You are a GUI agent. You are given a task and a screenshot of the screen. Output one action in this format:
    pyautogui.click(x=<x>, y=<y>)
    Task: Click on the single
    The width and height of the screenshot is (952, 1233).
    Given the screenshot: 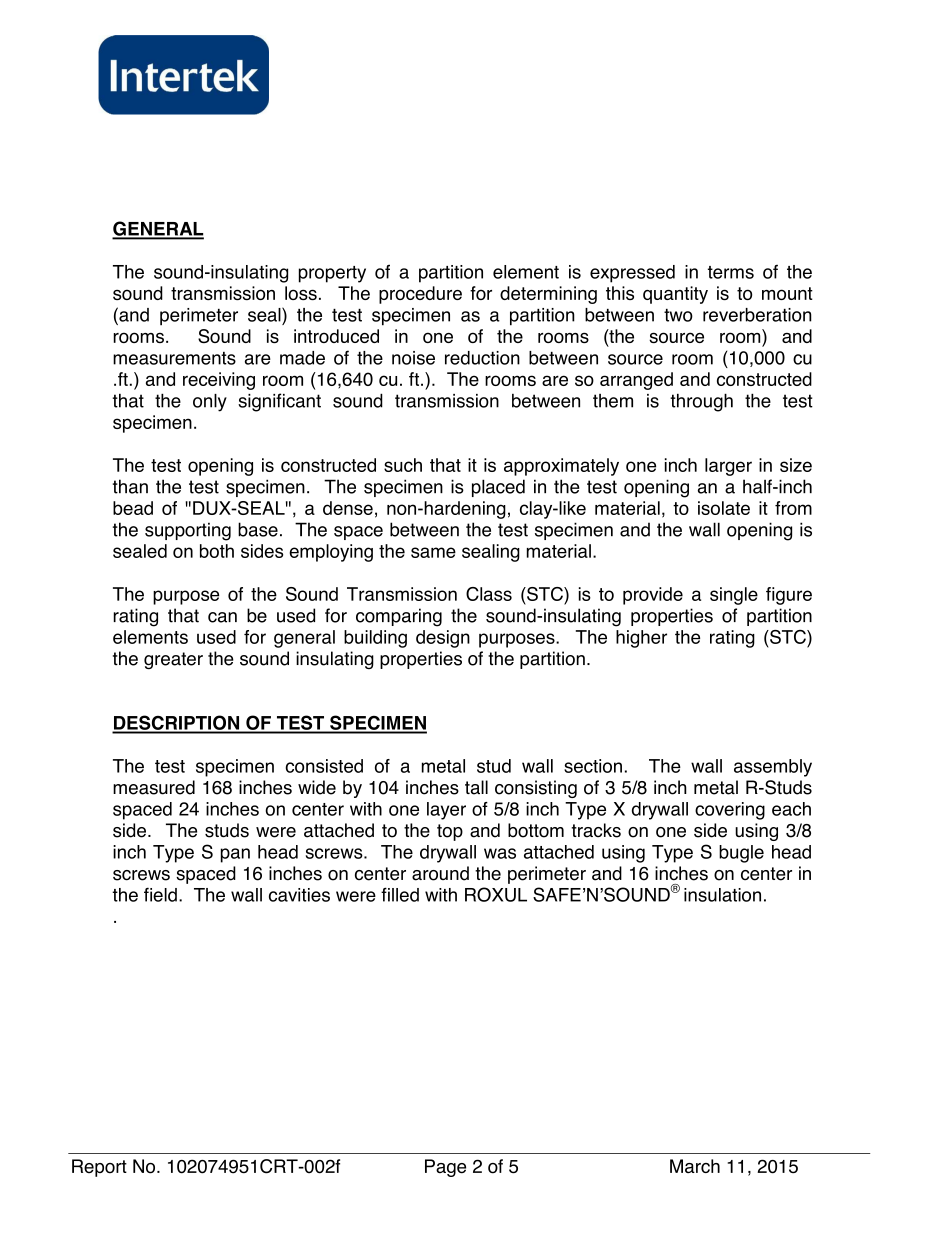 What is the action you would take?
    pyautogui.click(x=734, y=596)
